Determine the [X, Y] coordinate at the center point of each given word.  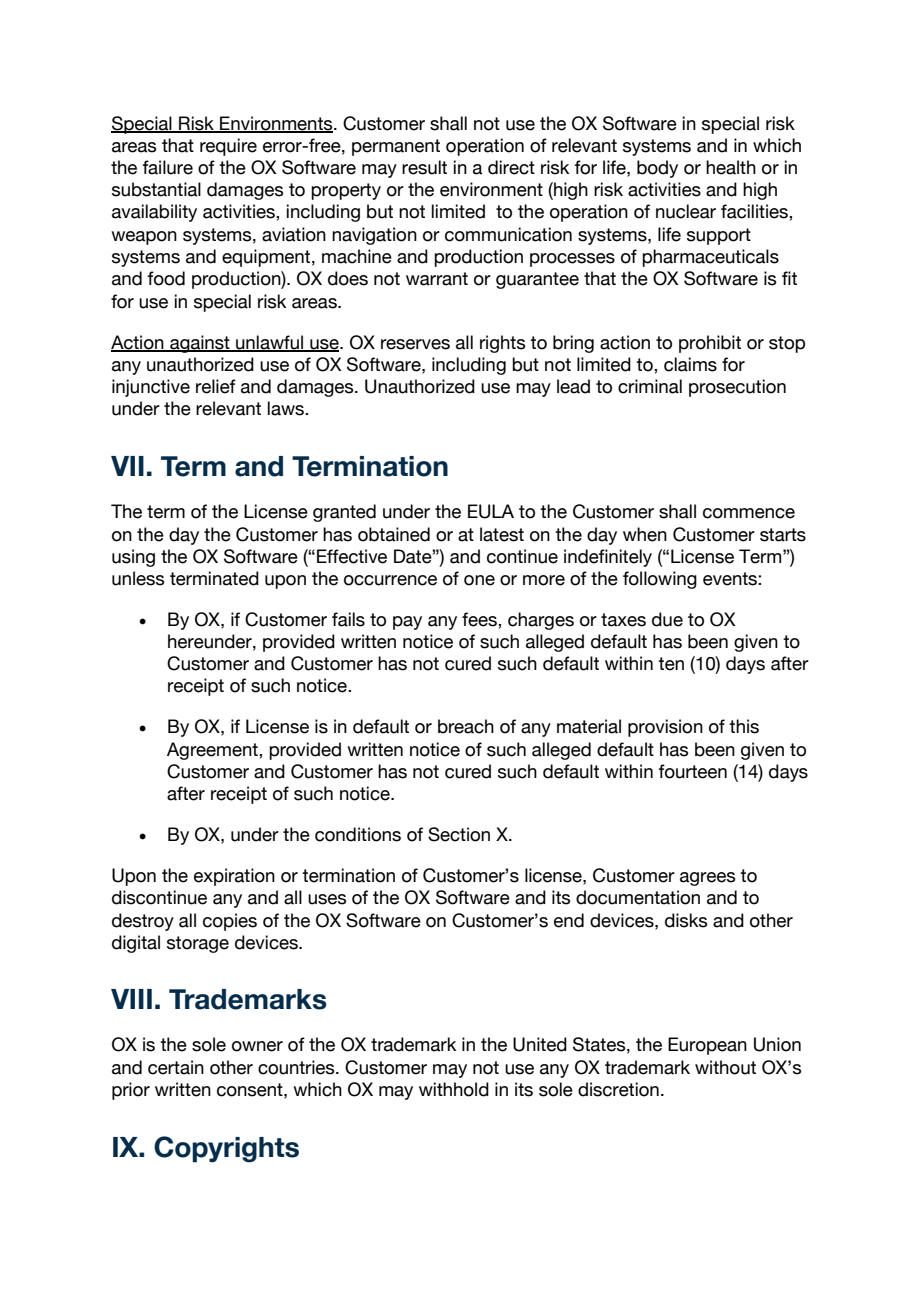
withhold [454, 1089]
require [228, 147]
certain [176, 1067]
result [424, 167]
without [725, 1067]
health [731, 167]
